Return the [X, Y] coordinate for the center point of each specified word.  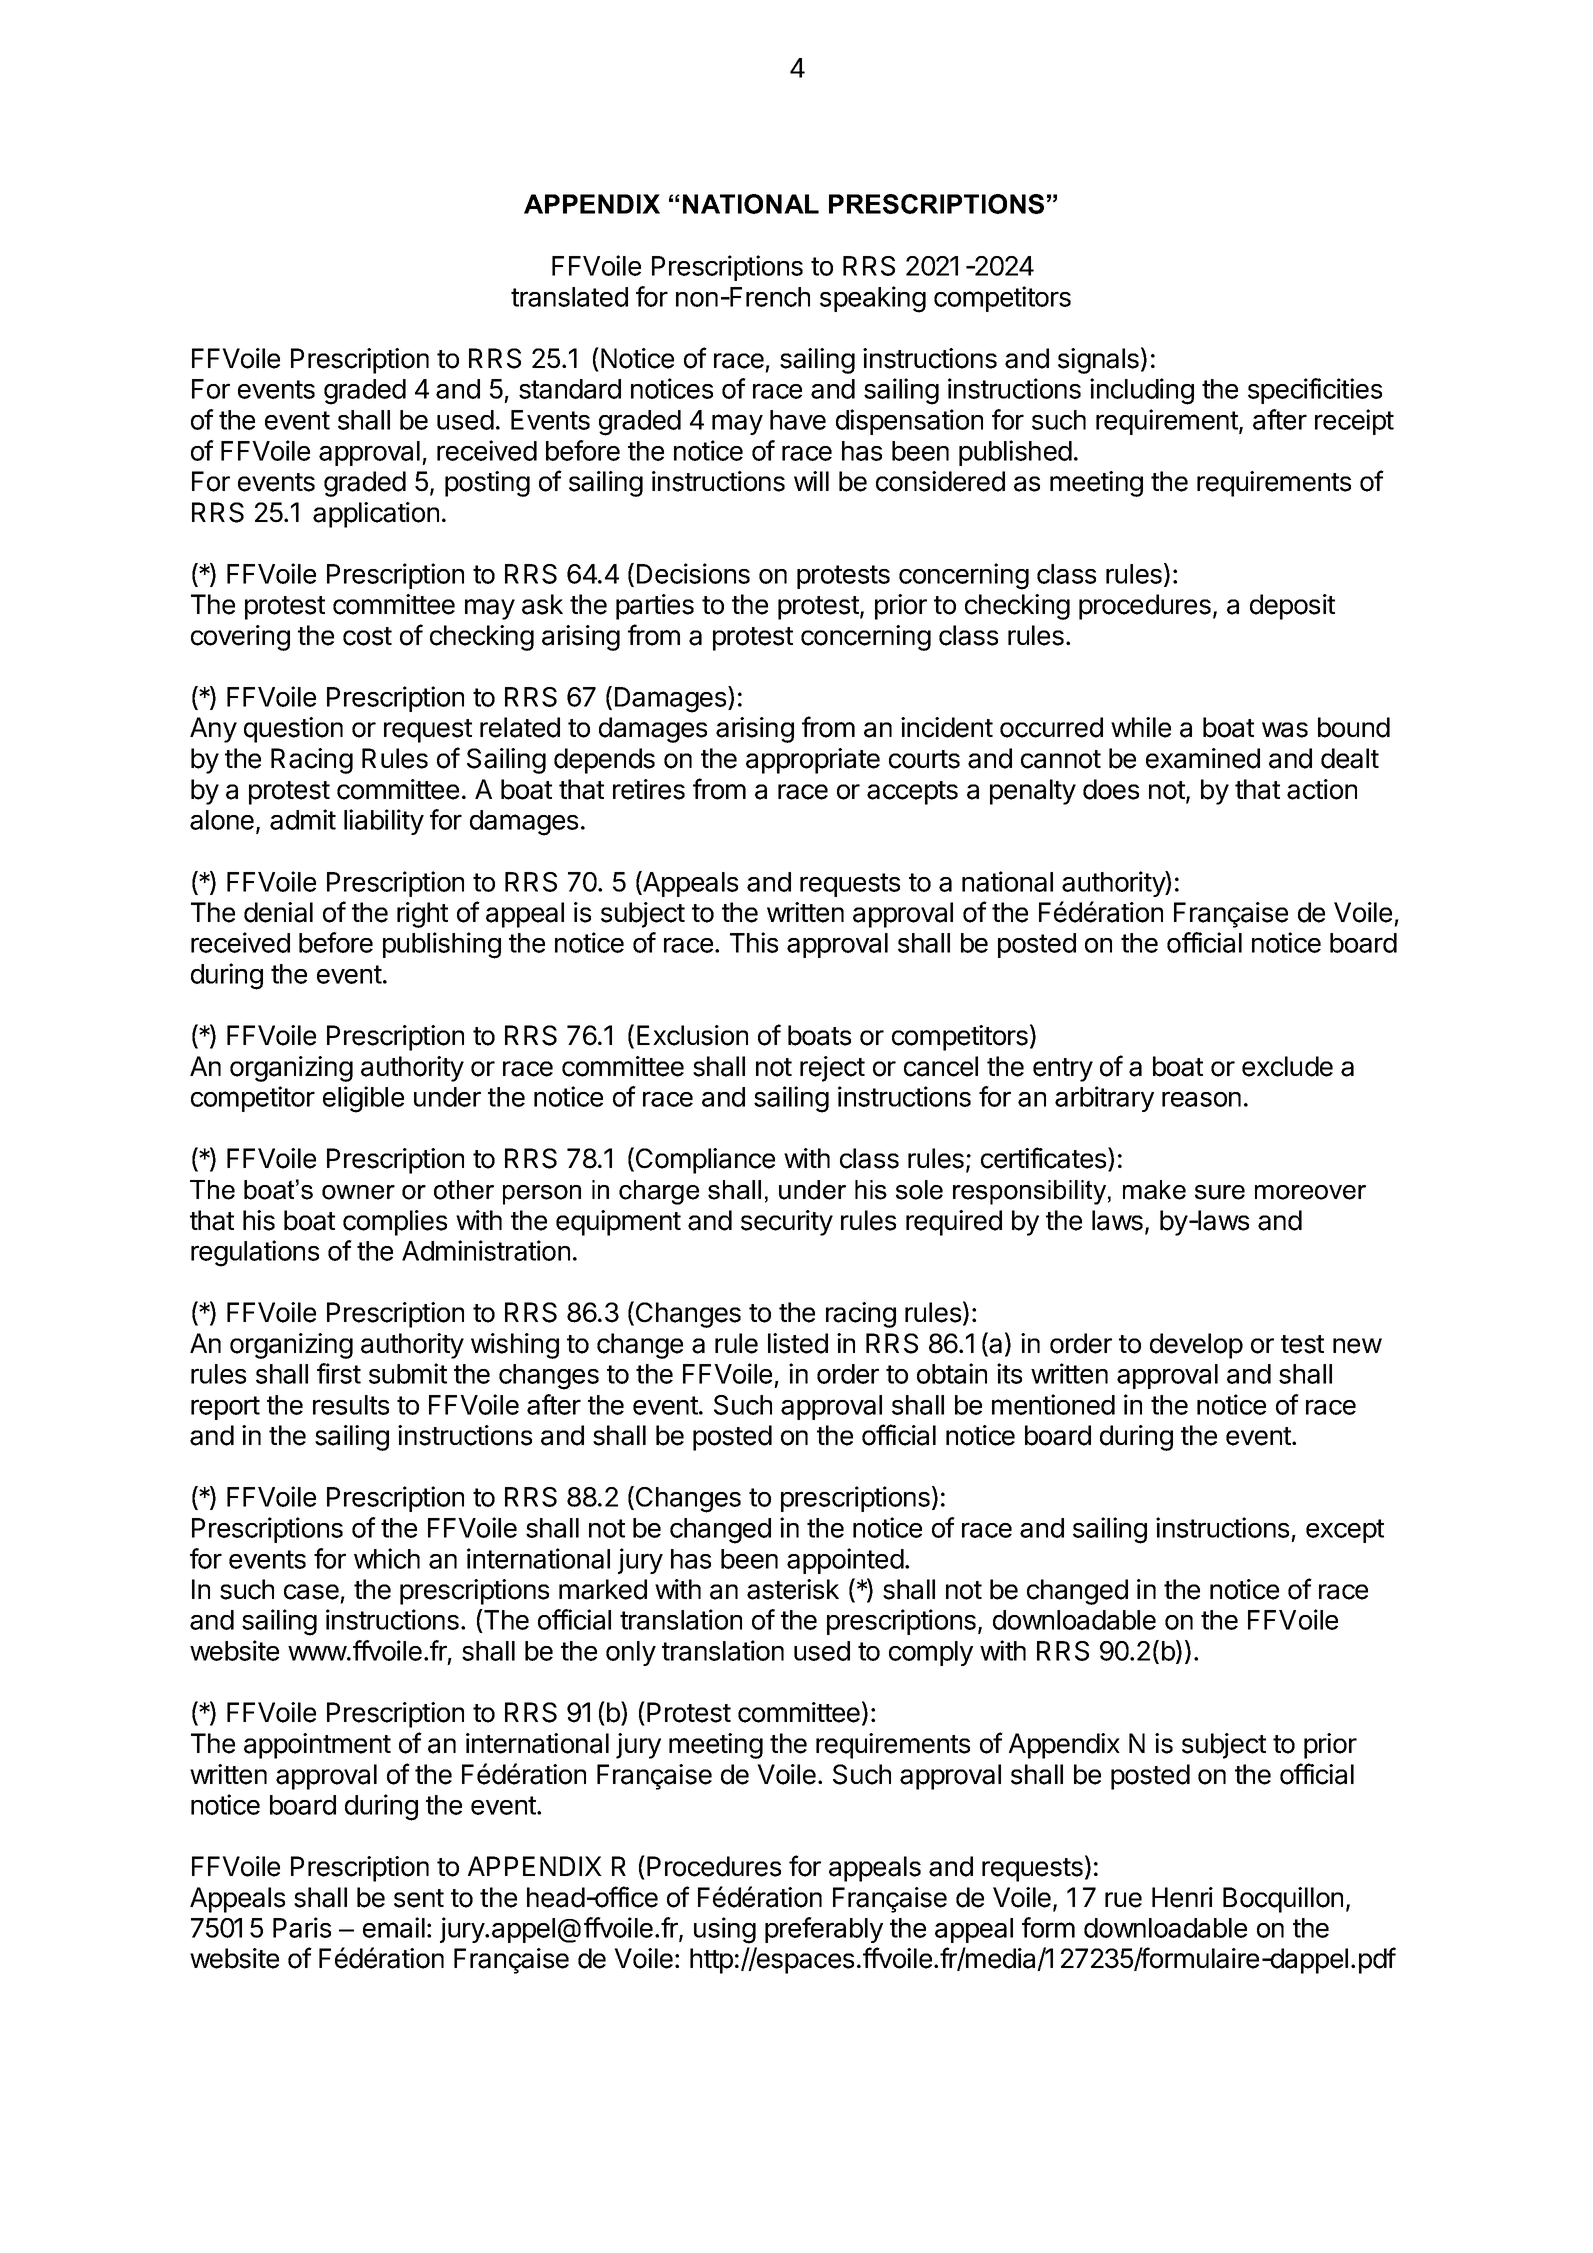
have [798, 420]
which [387, 1558]
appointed [845, 1561]
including [1142, 391]
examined [1203, 758]
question [293, 730]
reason [1201, 1099]
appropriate [813, 761]
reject [832, 1069]
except [1345, 1531]
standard [570, 389]
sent [419, 1898]
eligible [363, 1099]
